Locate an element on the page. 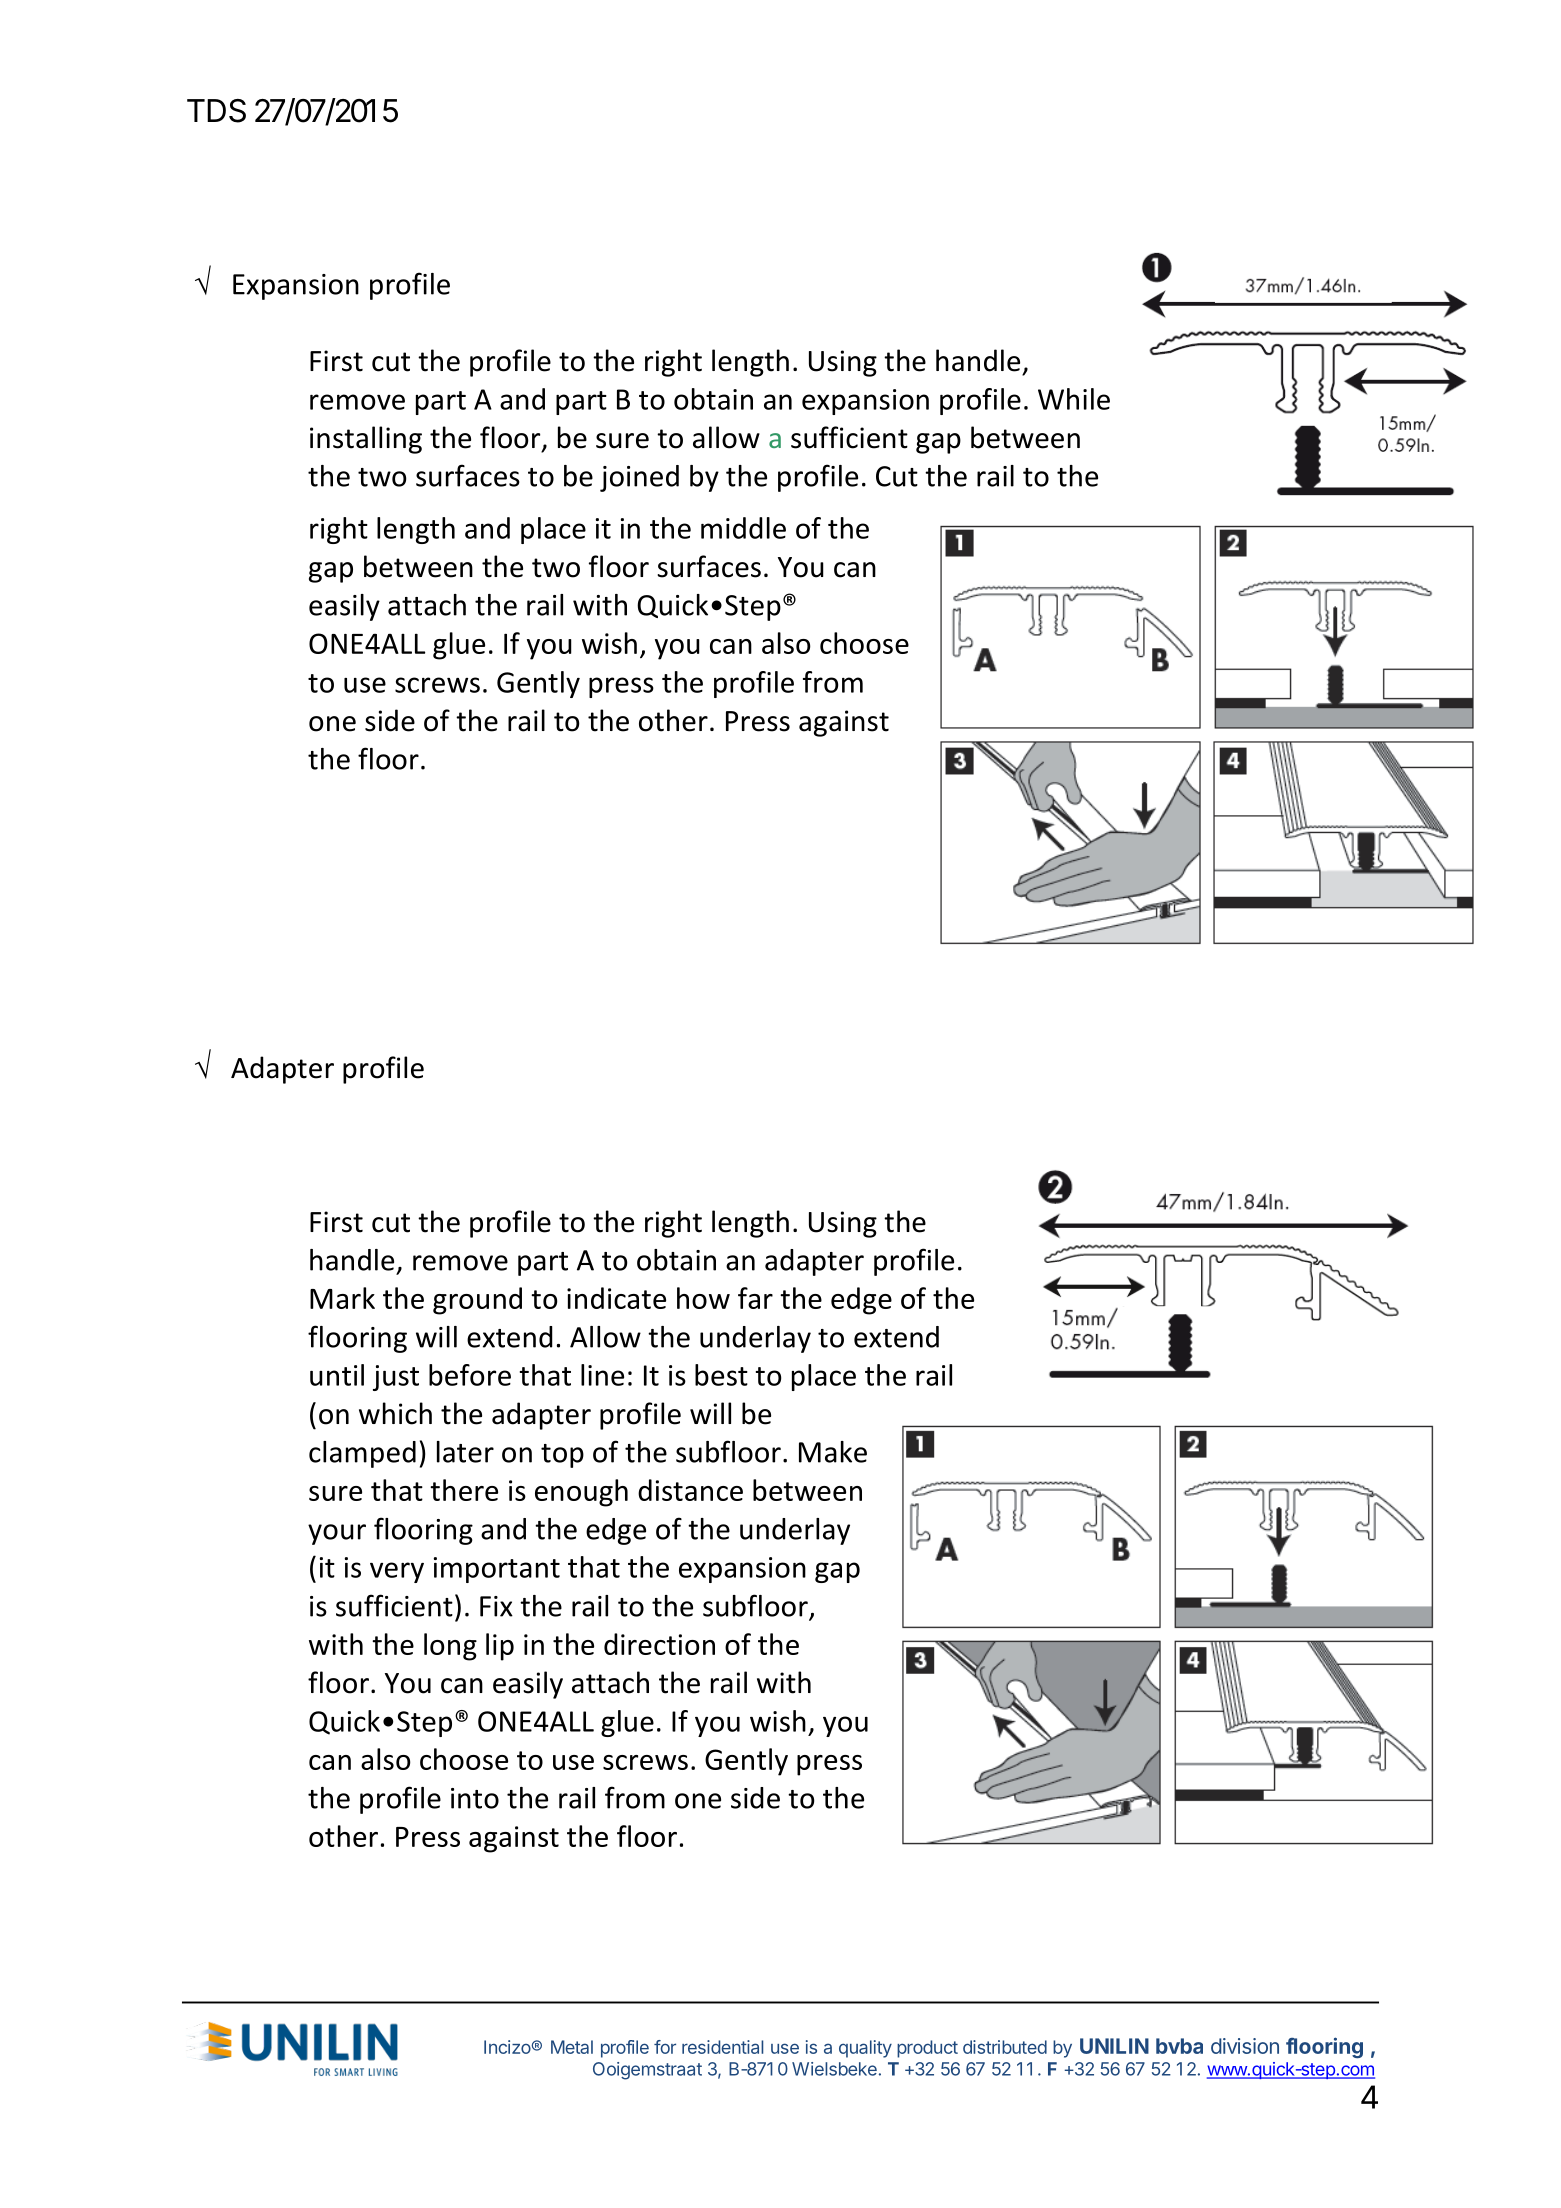 The image size is (1561, 2208). Metal is located at coordinates (572, 2047).
